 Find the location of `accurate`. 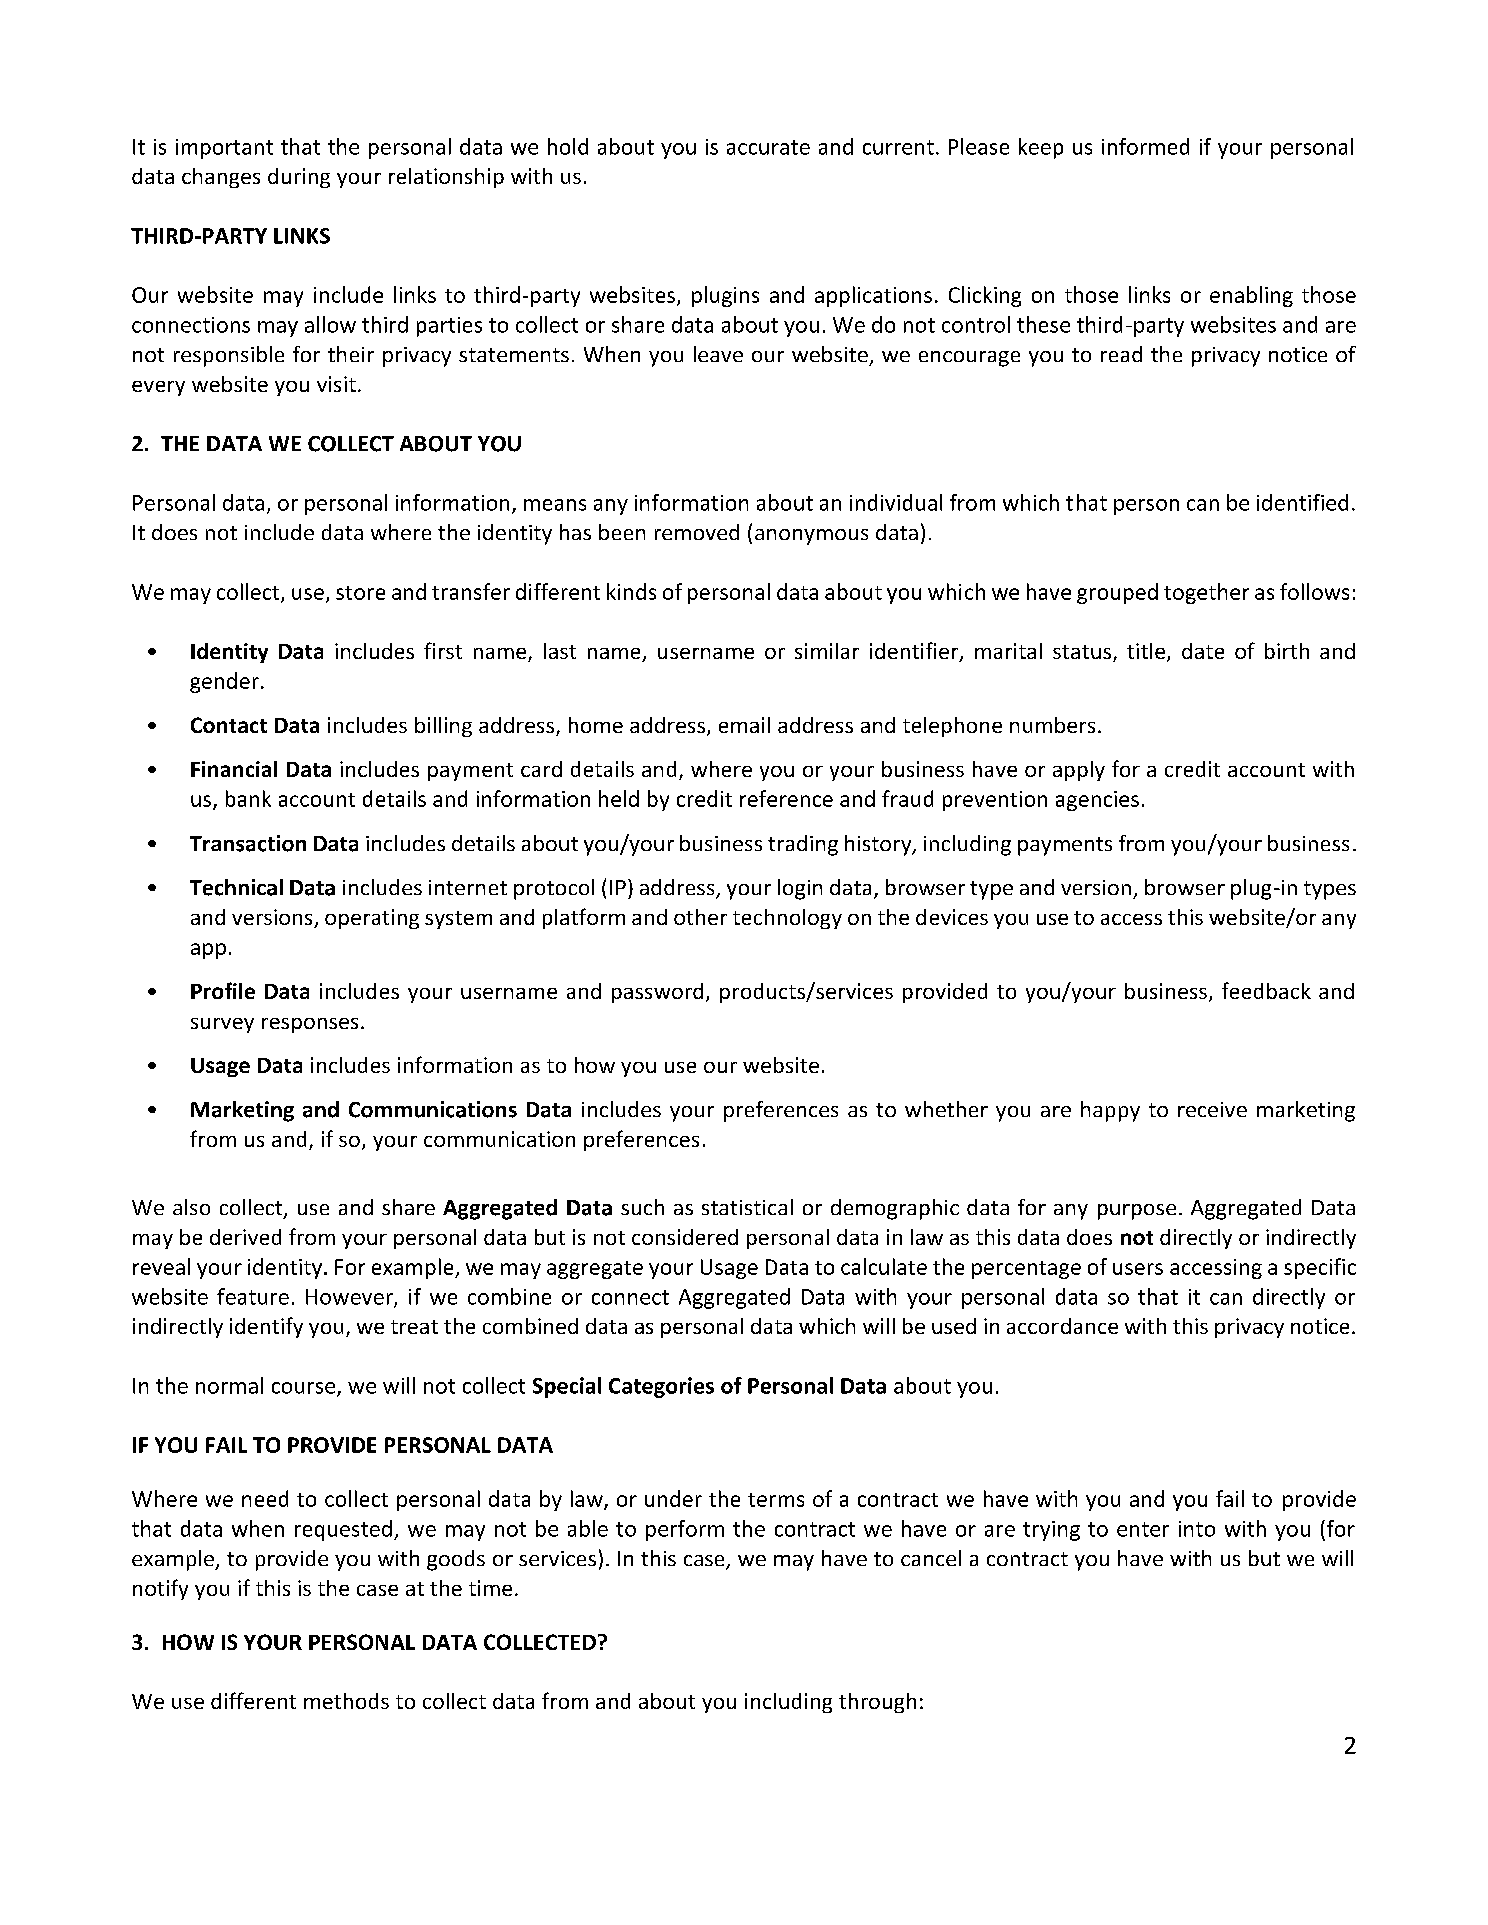

accurate is located at coordinates (768, 147).
